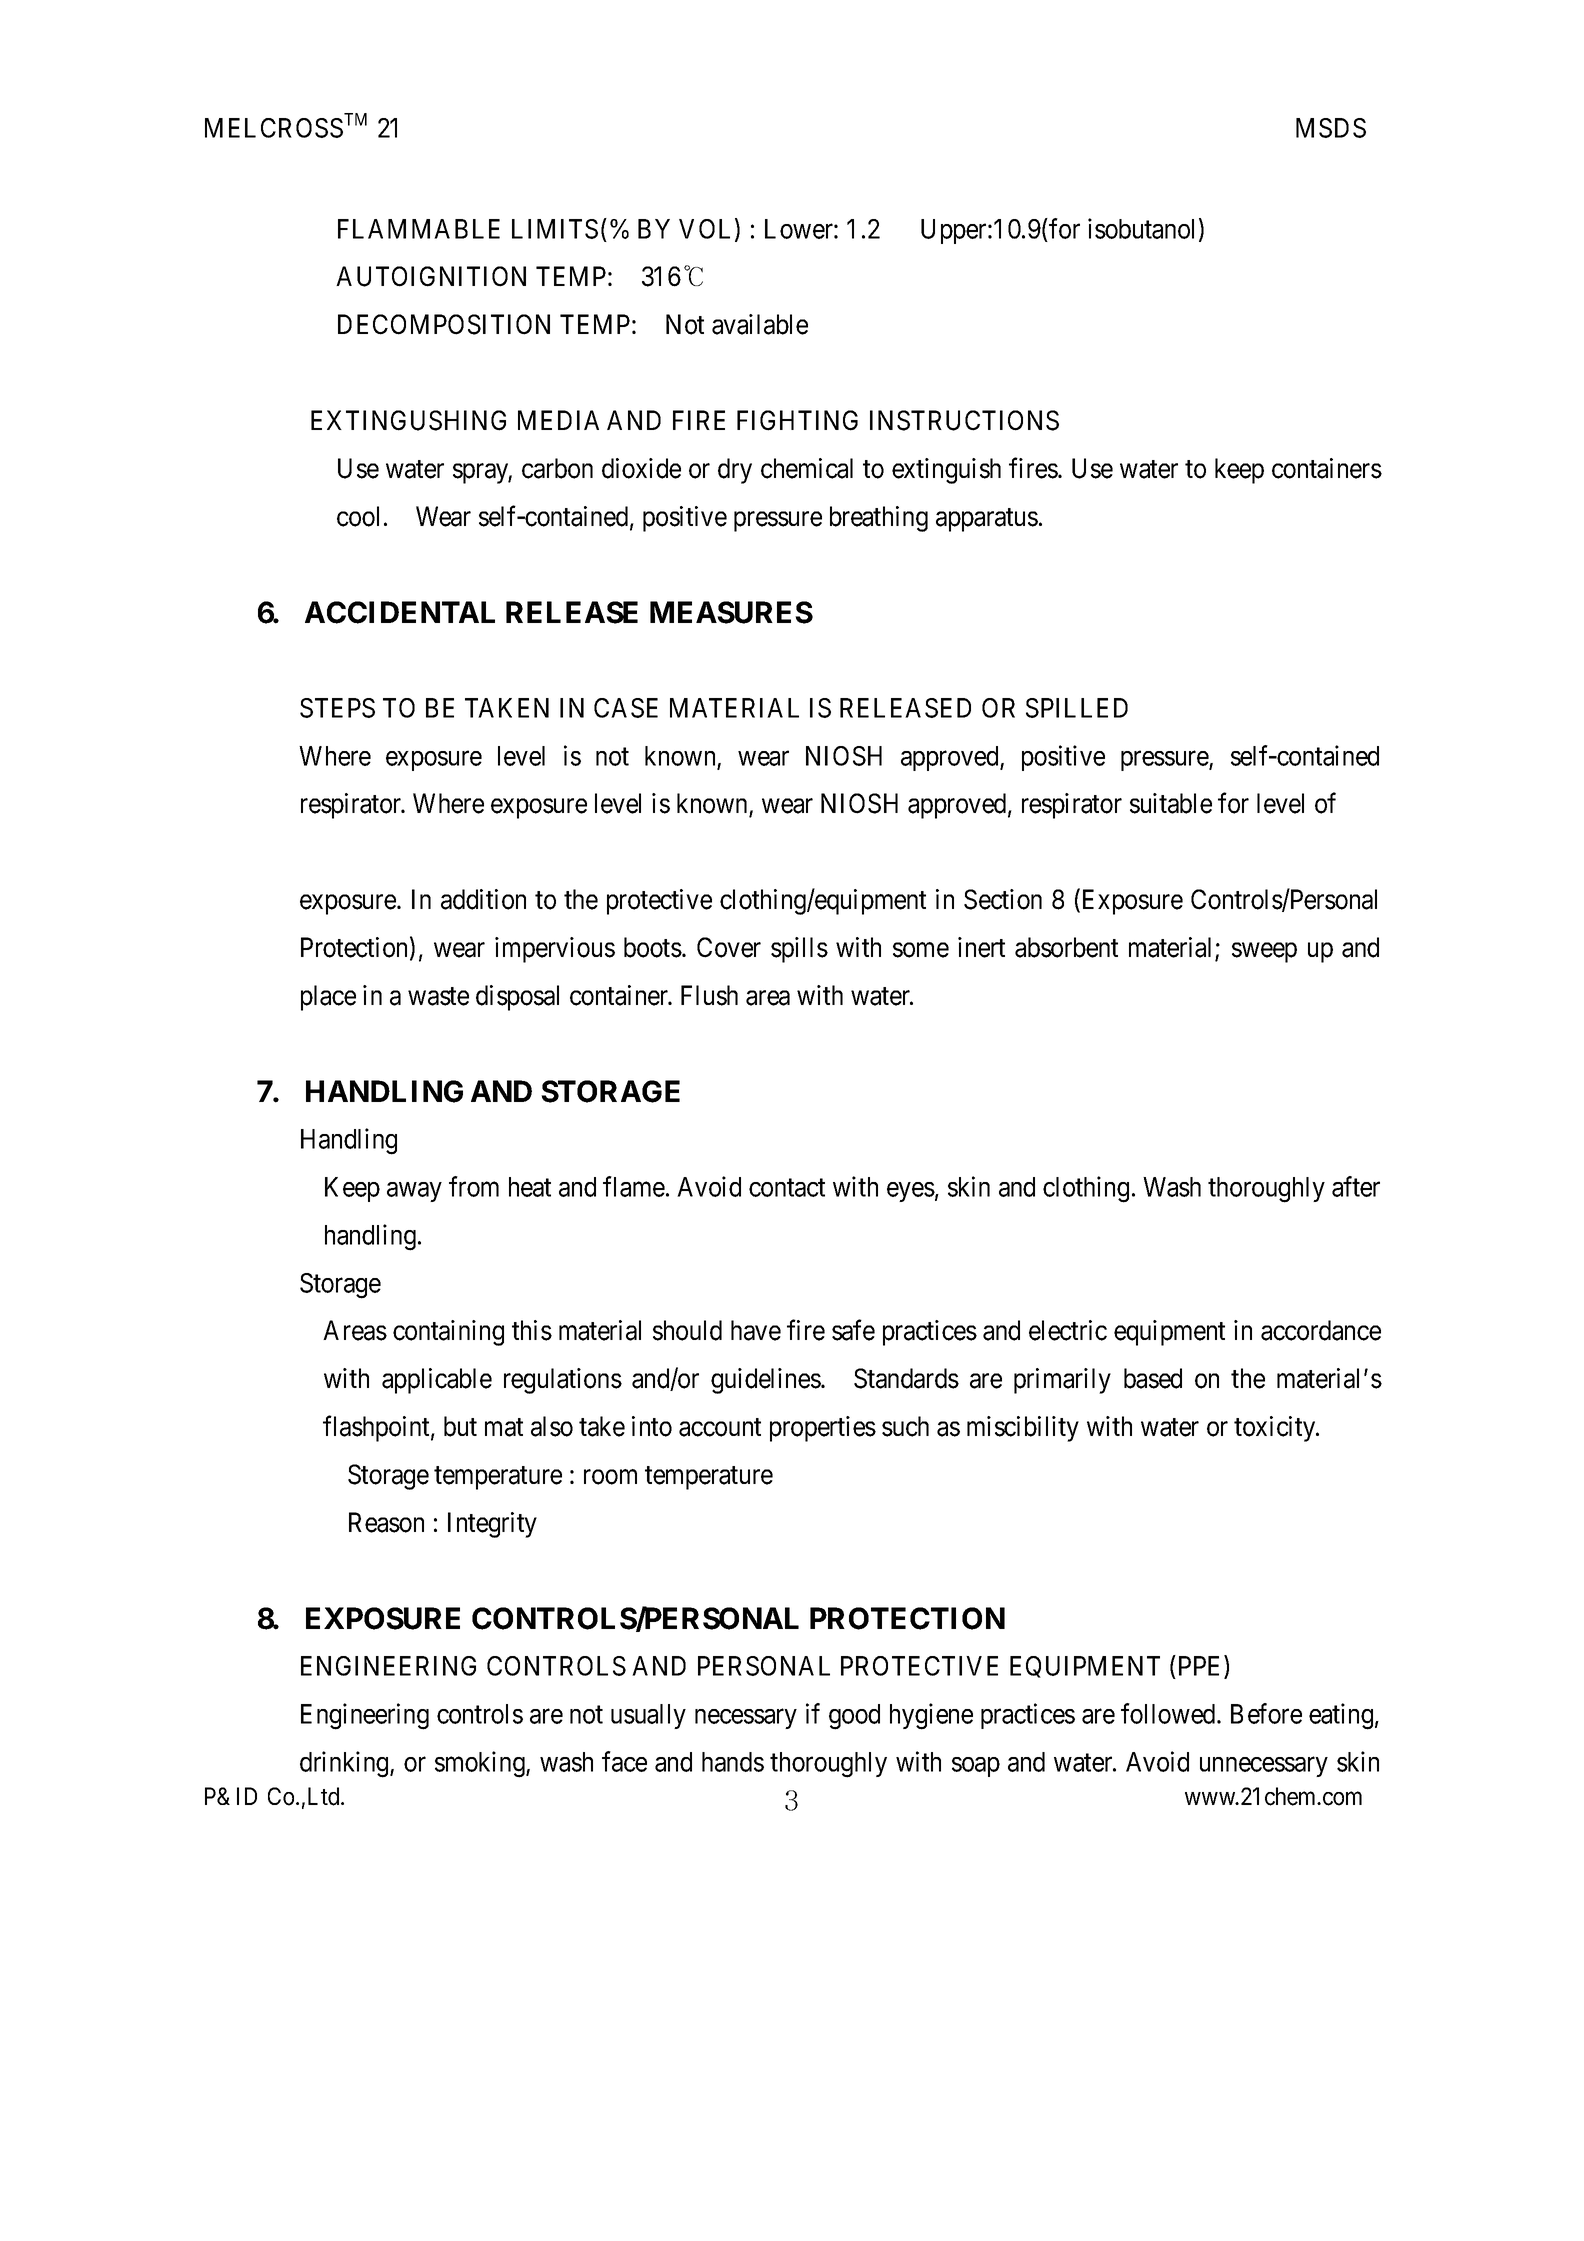  Describe the element at coordinates (419, 229) in the image. I see `FLAMMABLE` at that location.
